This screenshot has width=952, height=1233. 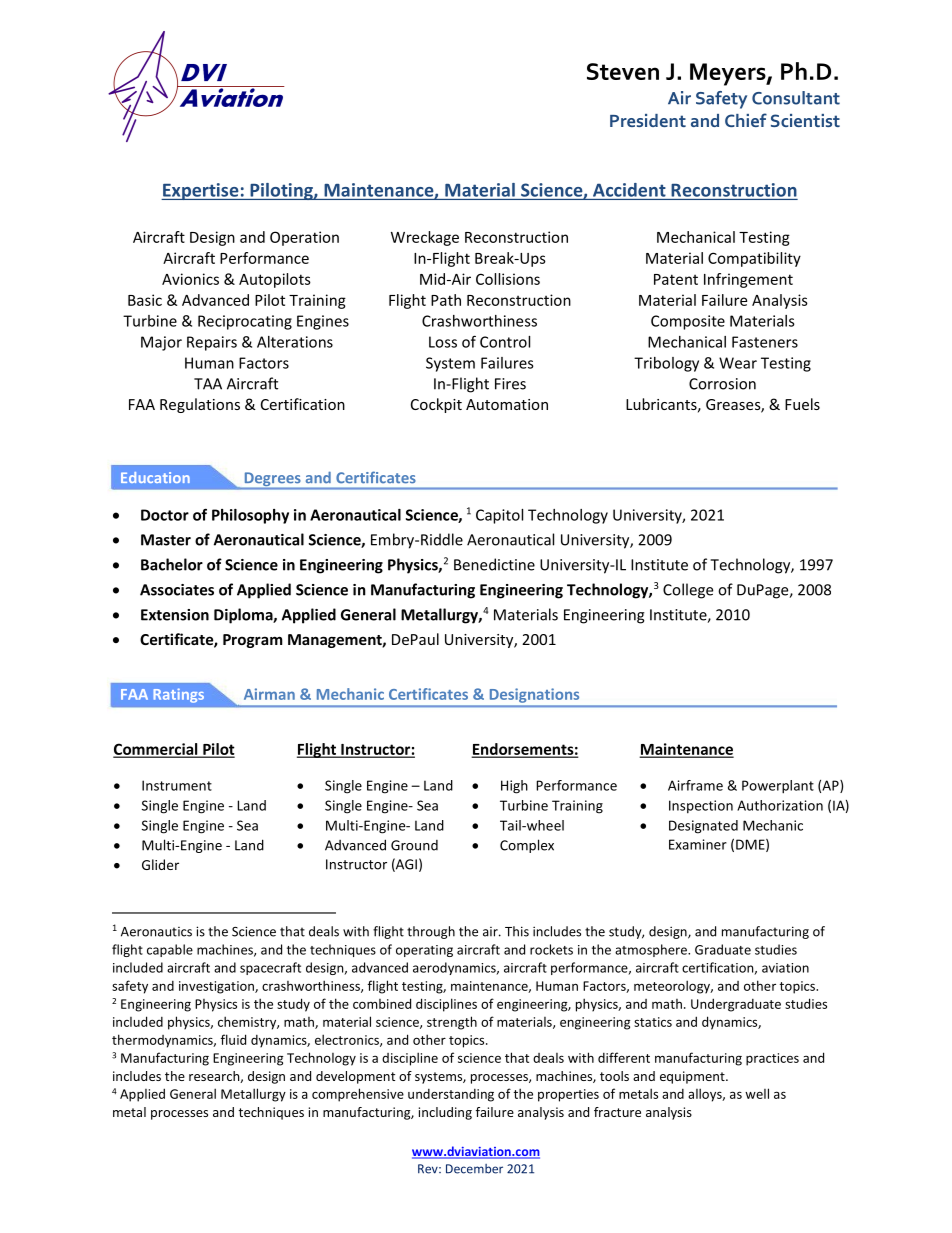 What do you see at coordinates (233, 1039) in the screenshot?
I see `fluid` at bounding box center [233, 1039].
